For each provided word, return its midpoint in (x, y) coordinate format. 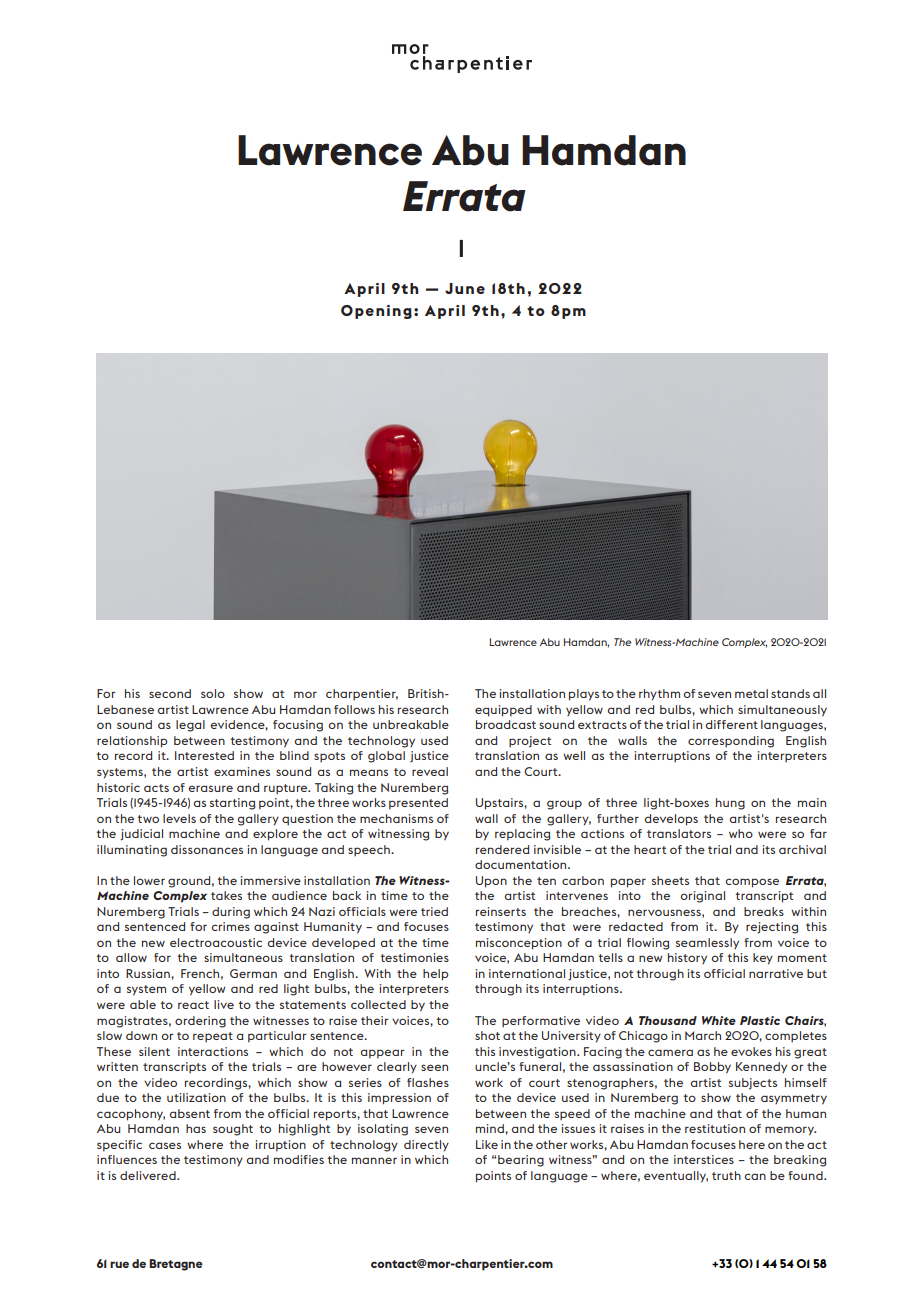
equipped (503, 711)
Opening (376, 312)
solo (213, 693)
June (465, 288)
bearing (521, 1161)
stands (790, 693)
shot (487, 1035)
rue (119, 1264)
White (719, 1020)
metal (751, 693)
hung (730, 804)
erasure (211, 788)
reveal (430, 771)
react (193, 1005)
